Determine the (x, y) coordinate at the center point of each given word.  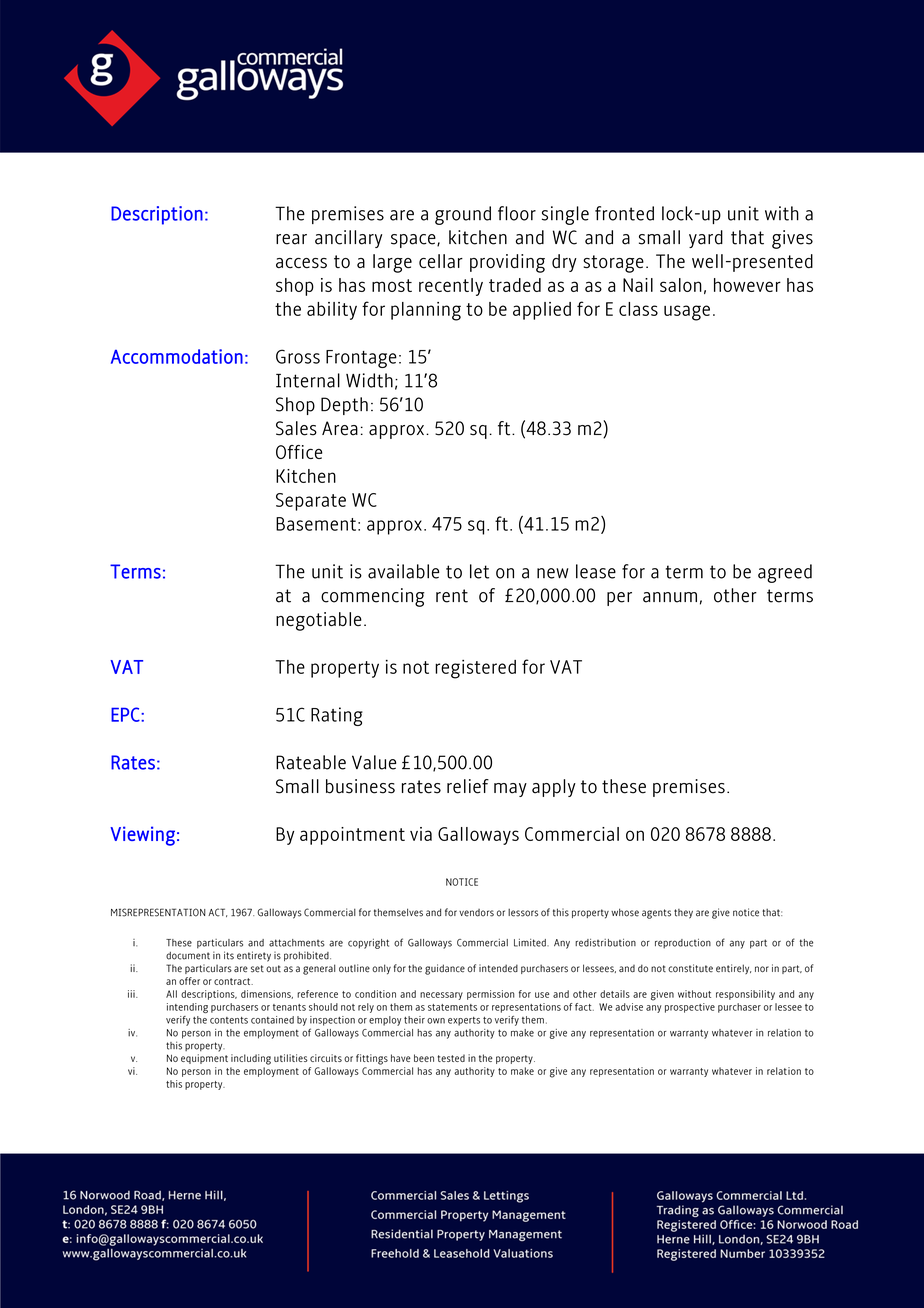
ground (463, 215)
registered (475, 669)
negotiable (319, 621)
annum (670, 597)
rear (291, 239)
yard (706, 239)
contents (229, 1020)
